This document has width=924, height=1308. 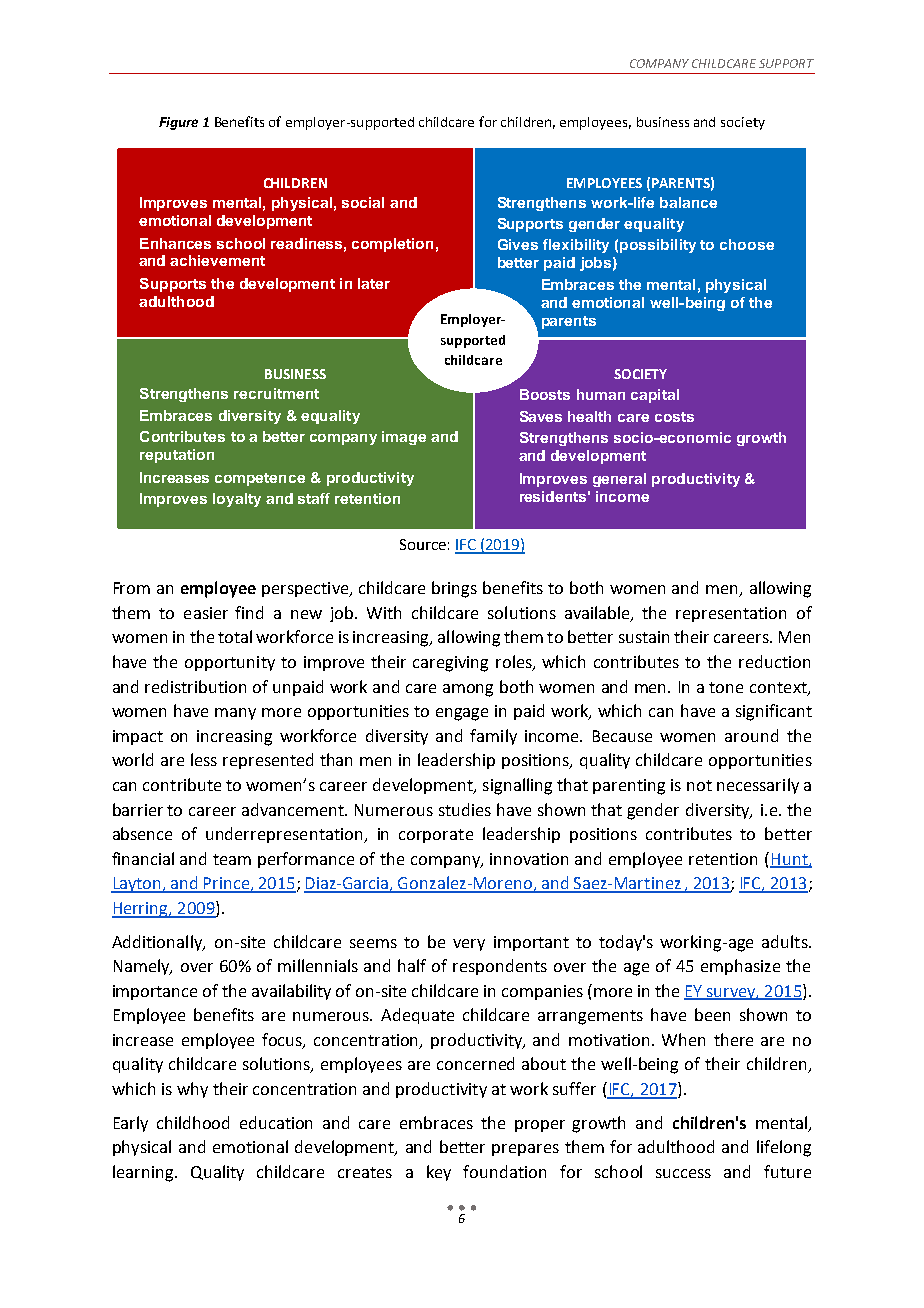 What do you see at coordinates (363, 202) in the document?
I see `social` at bounding box center [363, 202].
